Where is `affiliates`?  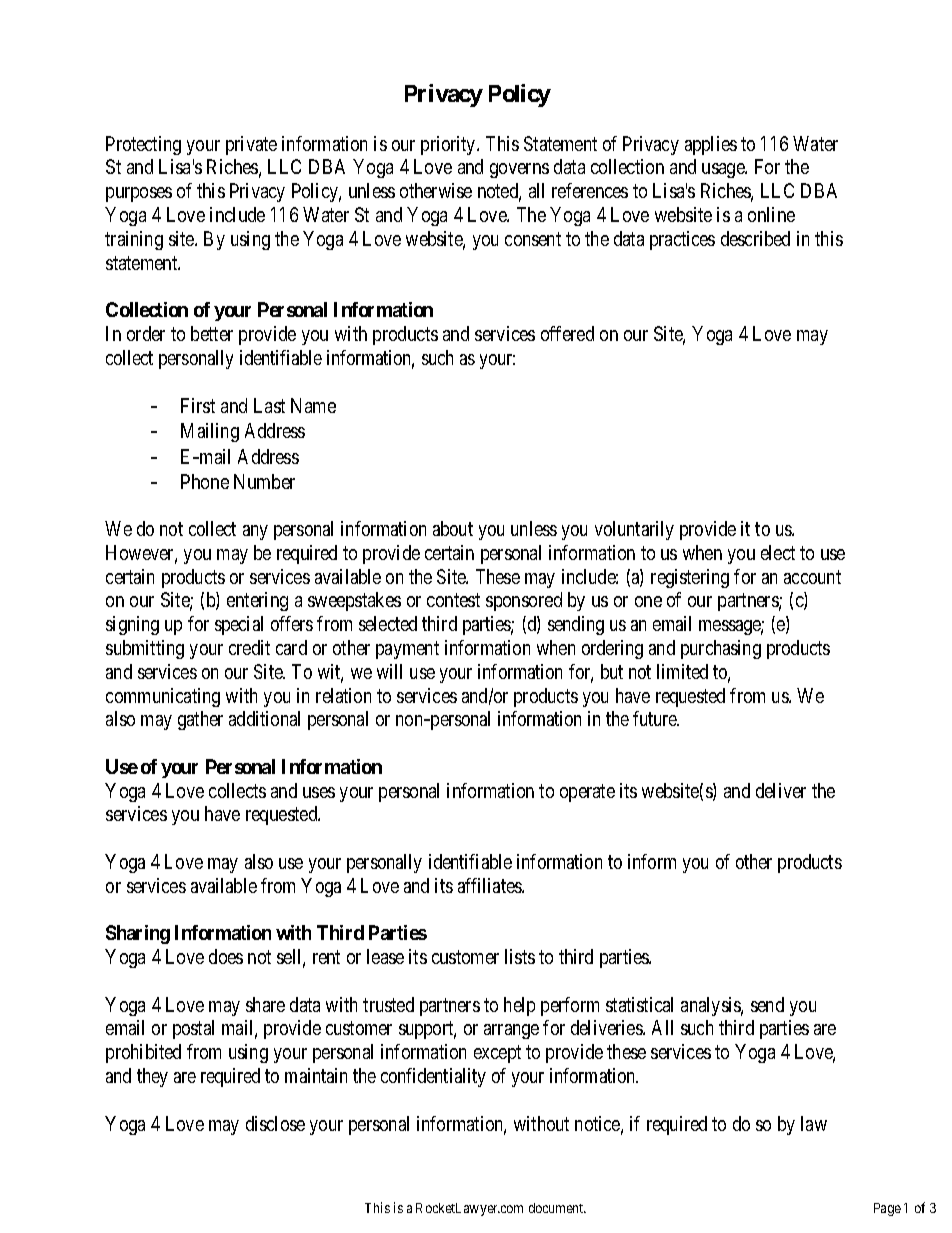 affiliates is located at coordinates (490, 885).
